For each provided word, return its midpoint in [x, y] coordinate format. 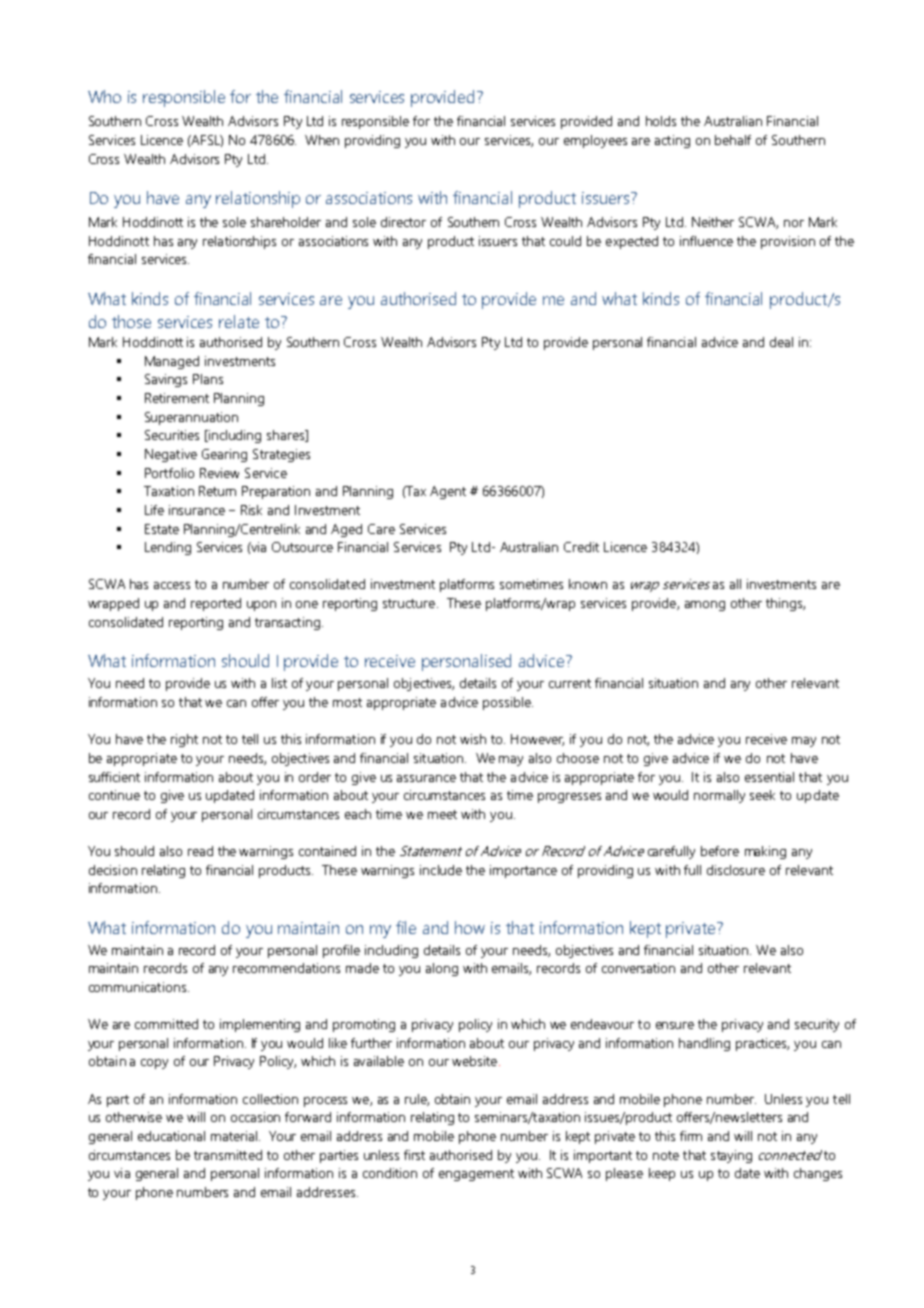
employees [595, 141]
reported [216, 604]
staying [731, 1156]
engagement [476, 1175]
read [200, 851]
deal [781, 342]
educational [171, 1136]
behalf [733, 140]
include [441, 870]
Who [104, 96]
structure [409, 603]
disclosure [736, 870]
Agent [448, 492]
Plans [208, 379]
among [705, 606]
